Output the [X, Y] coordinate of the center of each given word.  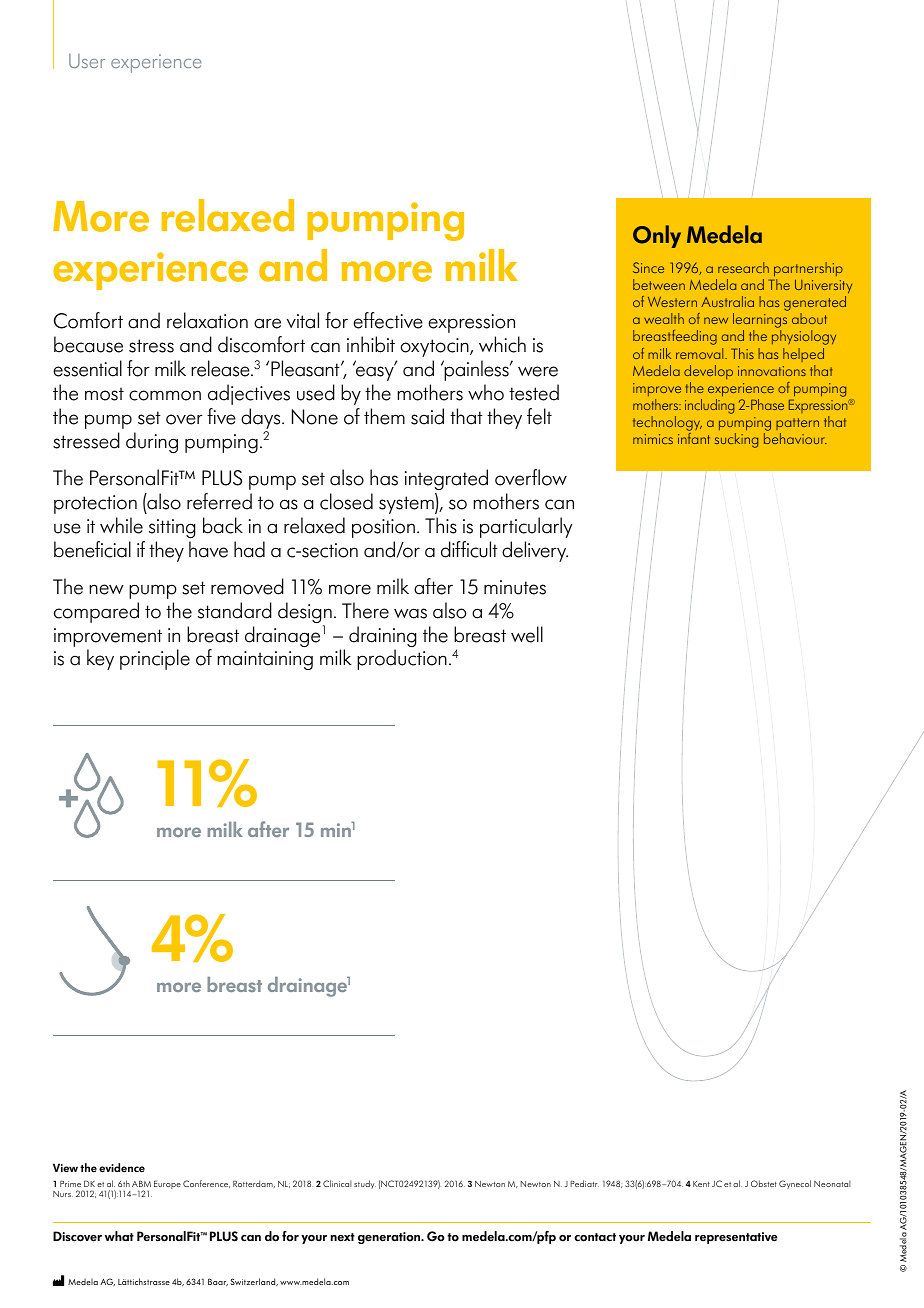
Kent [701, 1184]
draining [382, 638]
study [365, 1184]
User [87, 61]
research [743, 267]
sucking [736, 440]
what [119, 1236]
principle [155, 659]
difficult [469, 549]
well [527, 634]
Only [657, 236]
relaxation [207, 320]
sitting [172, 528]
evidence [122, 1168]
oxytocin [435, 347]
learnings [760, 322]
